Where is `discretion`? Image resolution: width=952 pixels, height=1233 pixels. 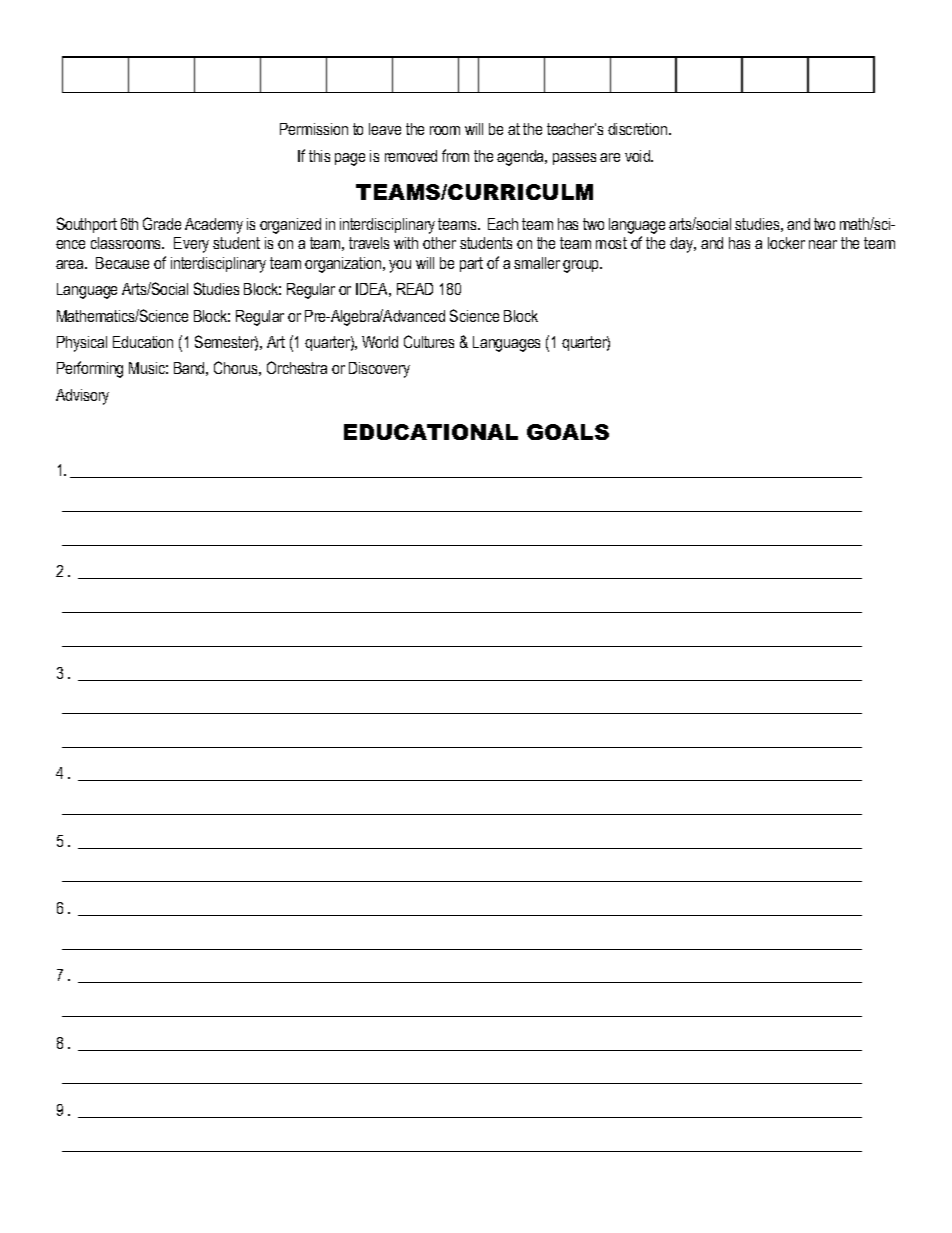
discretion is located at coordinates (639, 129).
